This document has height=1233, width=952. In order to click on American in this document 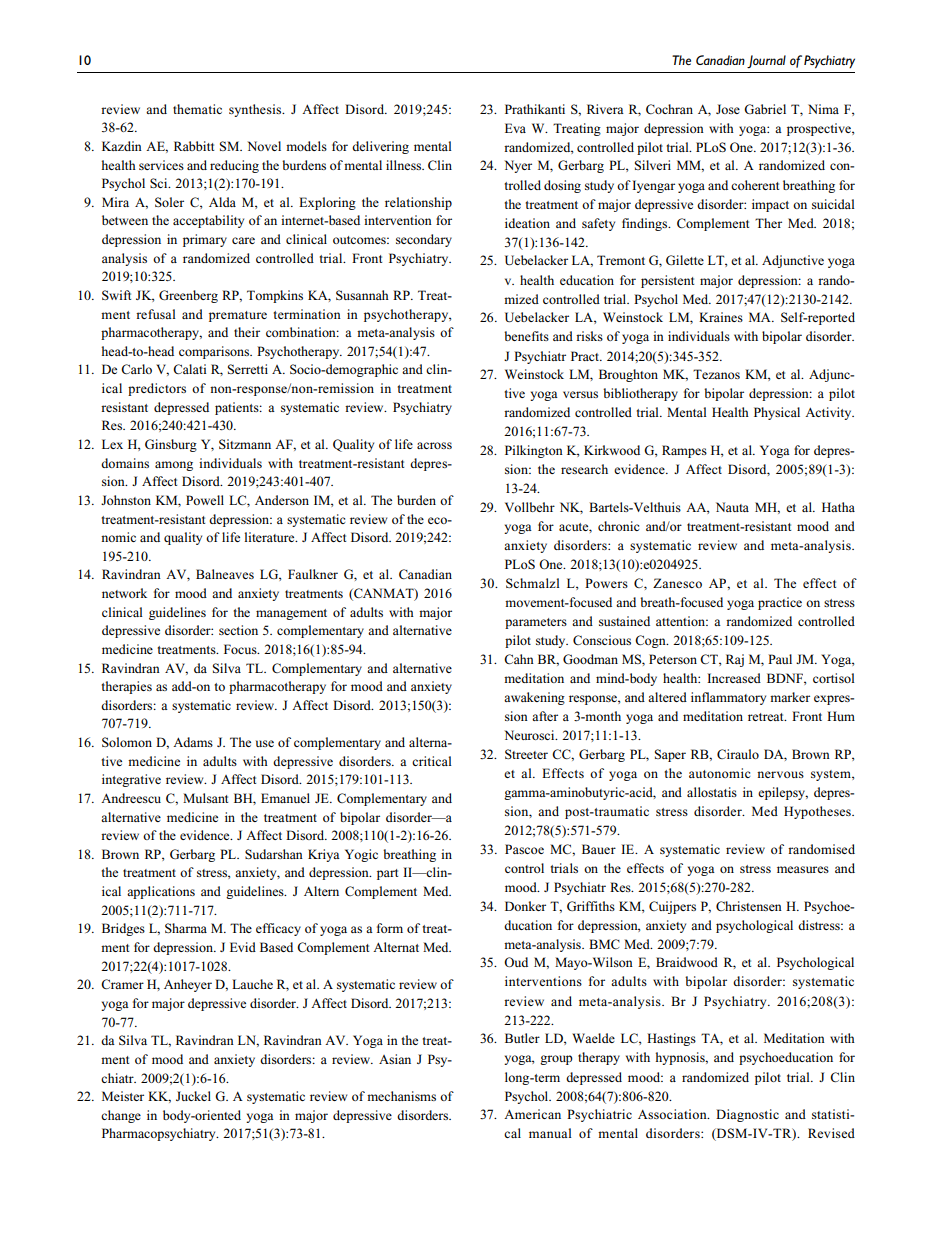, I will do `click(532, 1114)`.
